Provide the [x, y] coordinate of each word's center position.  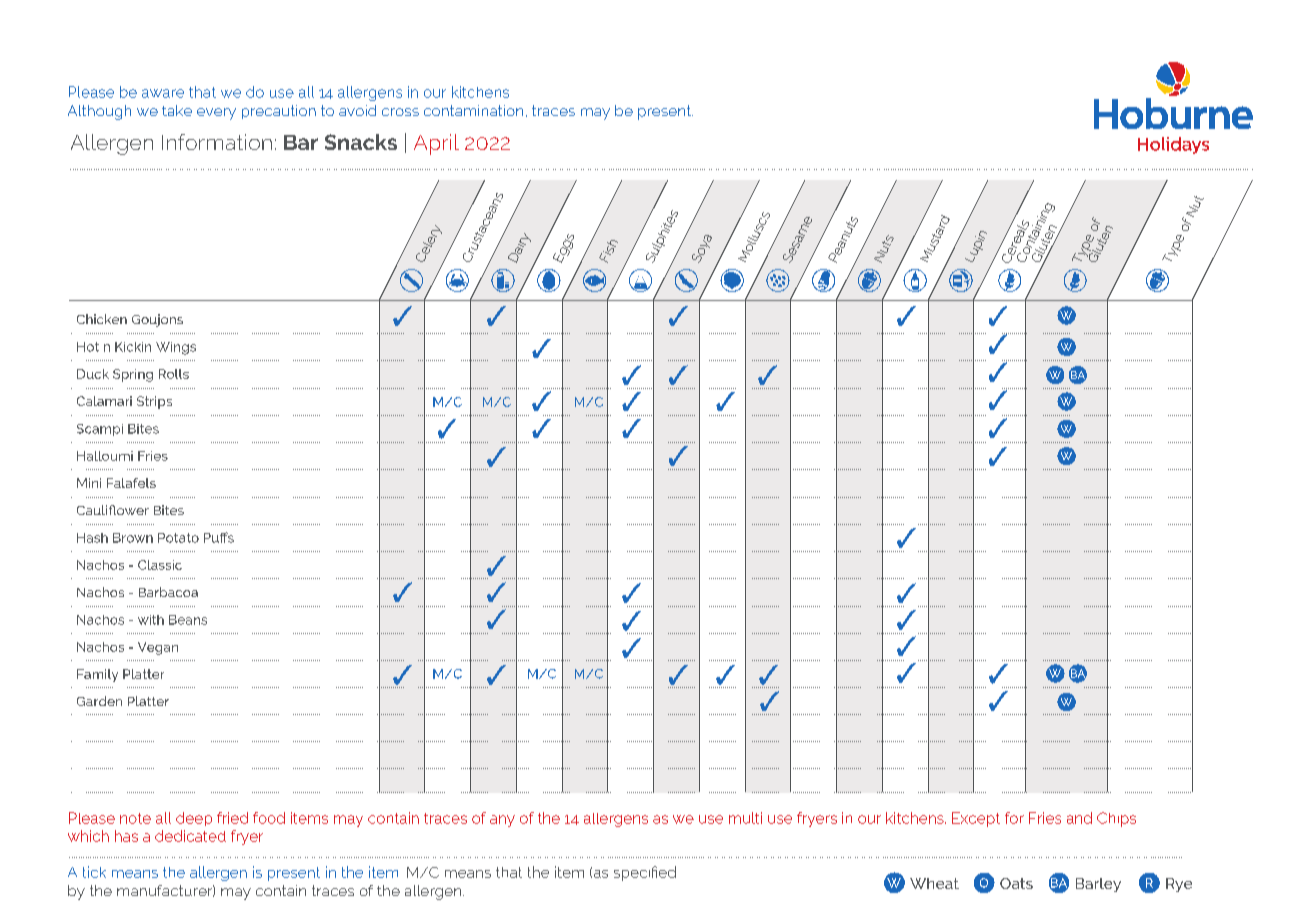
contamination [473, 110]
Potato [178, 538]
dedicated [190, 836]
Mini [89, 483]
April [436, 144]
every [216, 114]
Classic [160, 565]
